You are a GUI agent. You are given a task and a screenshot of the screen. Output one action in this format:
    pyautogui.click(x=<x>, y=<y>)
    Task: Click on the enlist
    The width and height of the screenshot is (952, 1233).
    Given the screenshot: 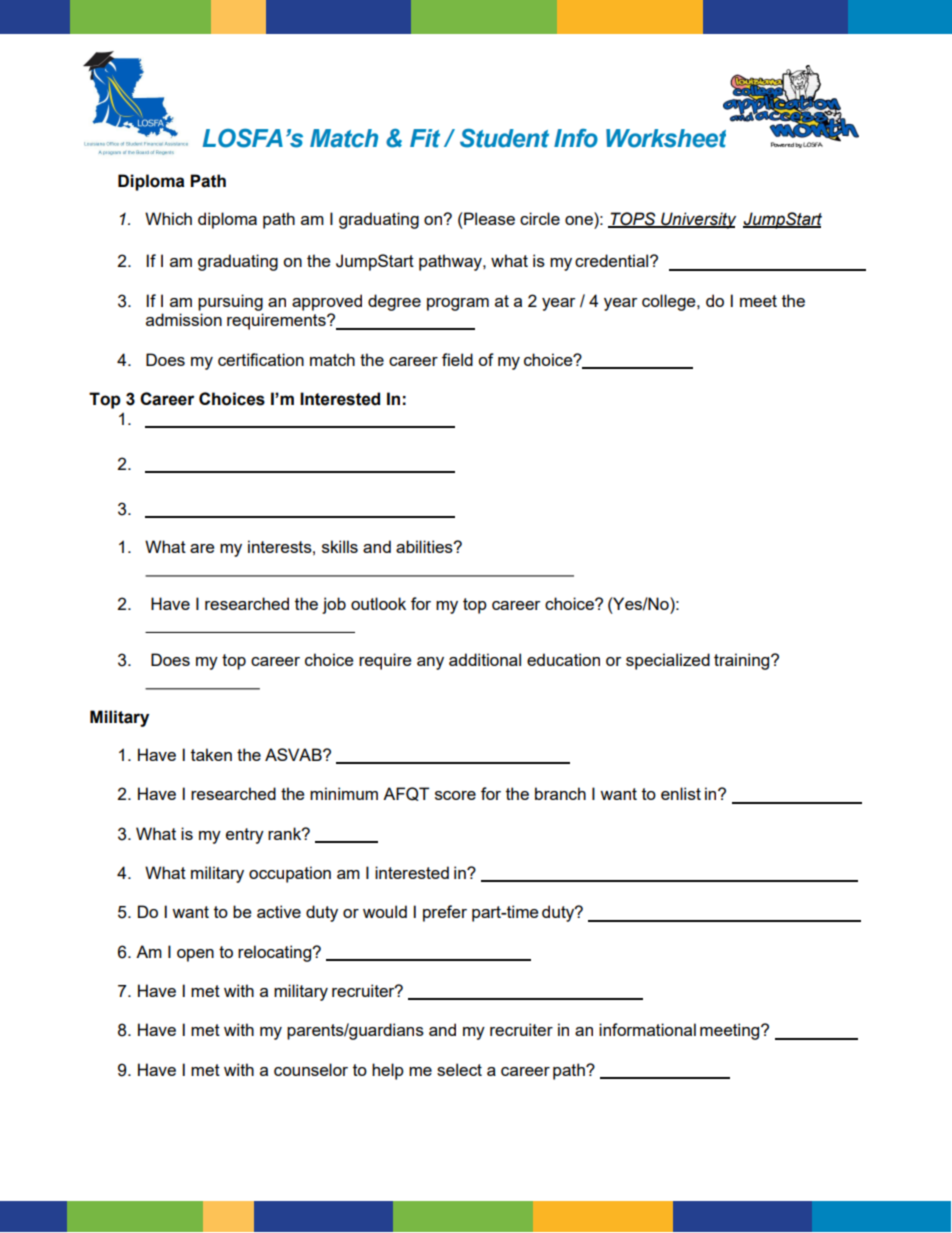 What is the action you would take?
    pyautogui.click(x=681, y=793)
